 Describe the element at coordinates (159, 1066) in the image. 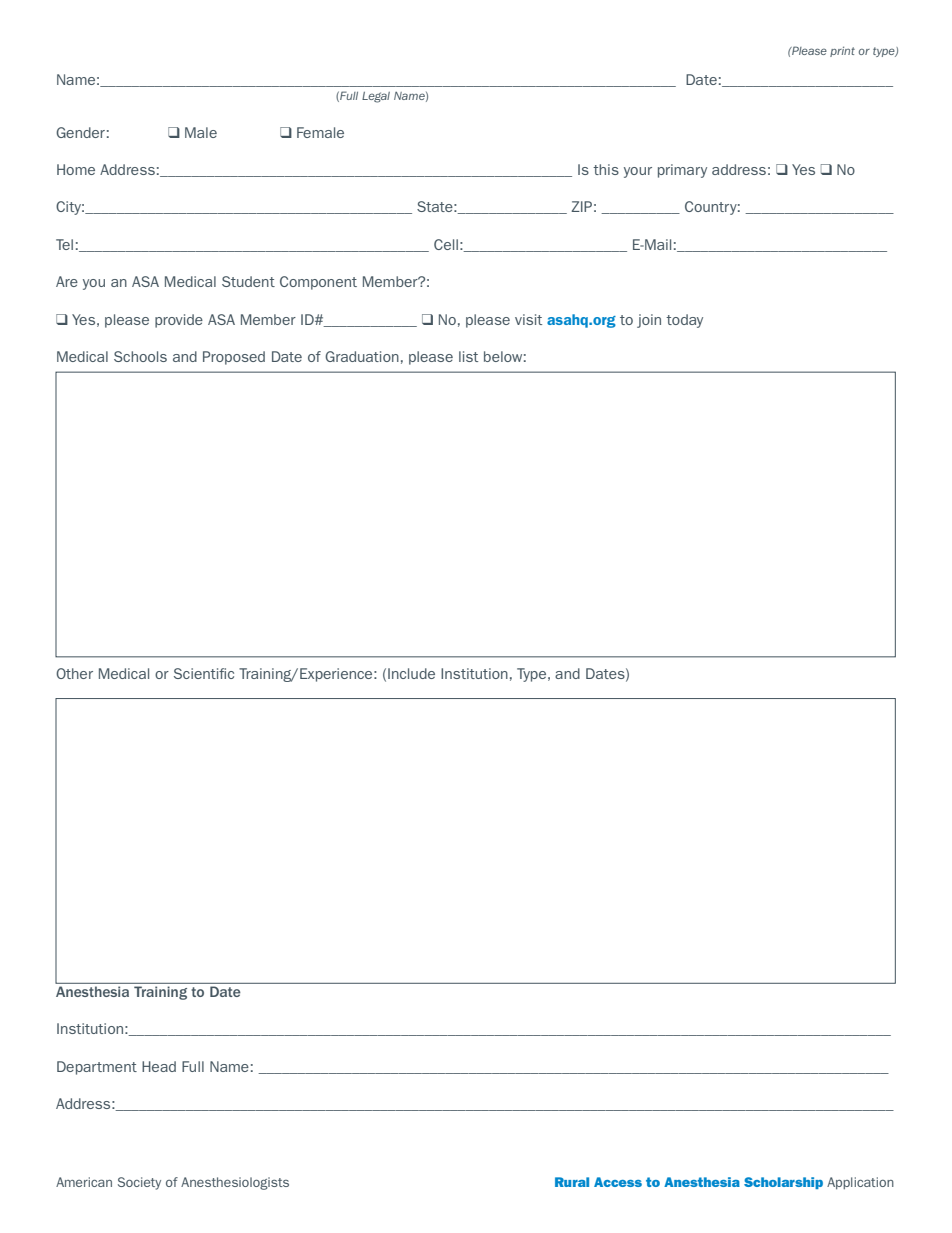

I see `Head` at that location.
